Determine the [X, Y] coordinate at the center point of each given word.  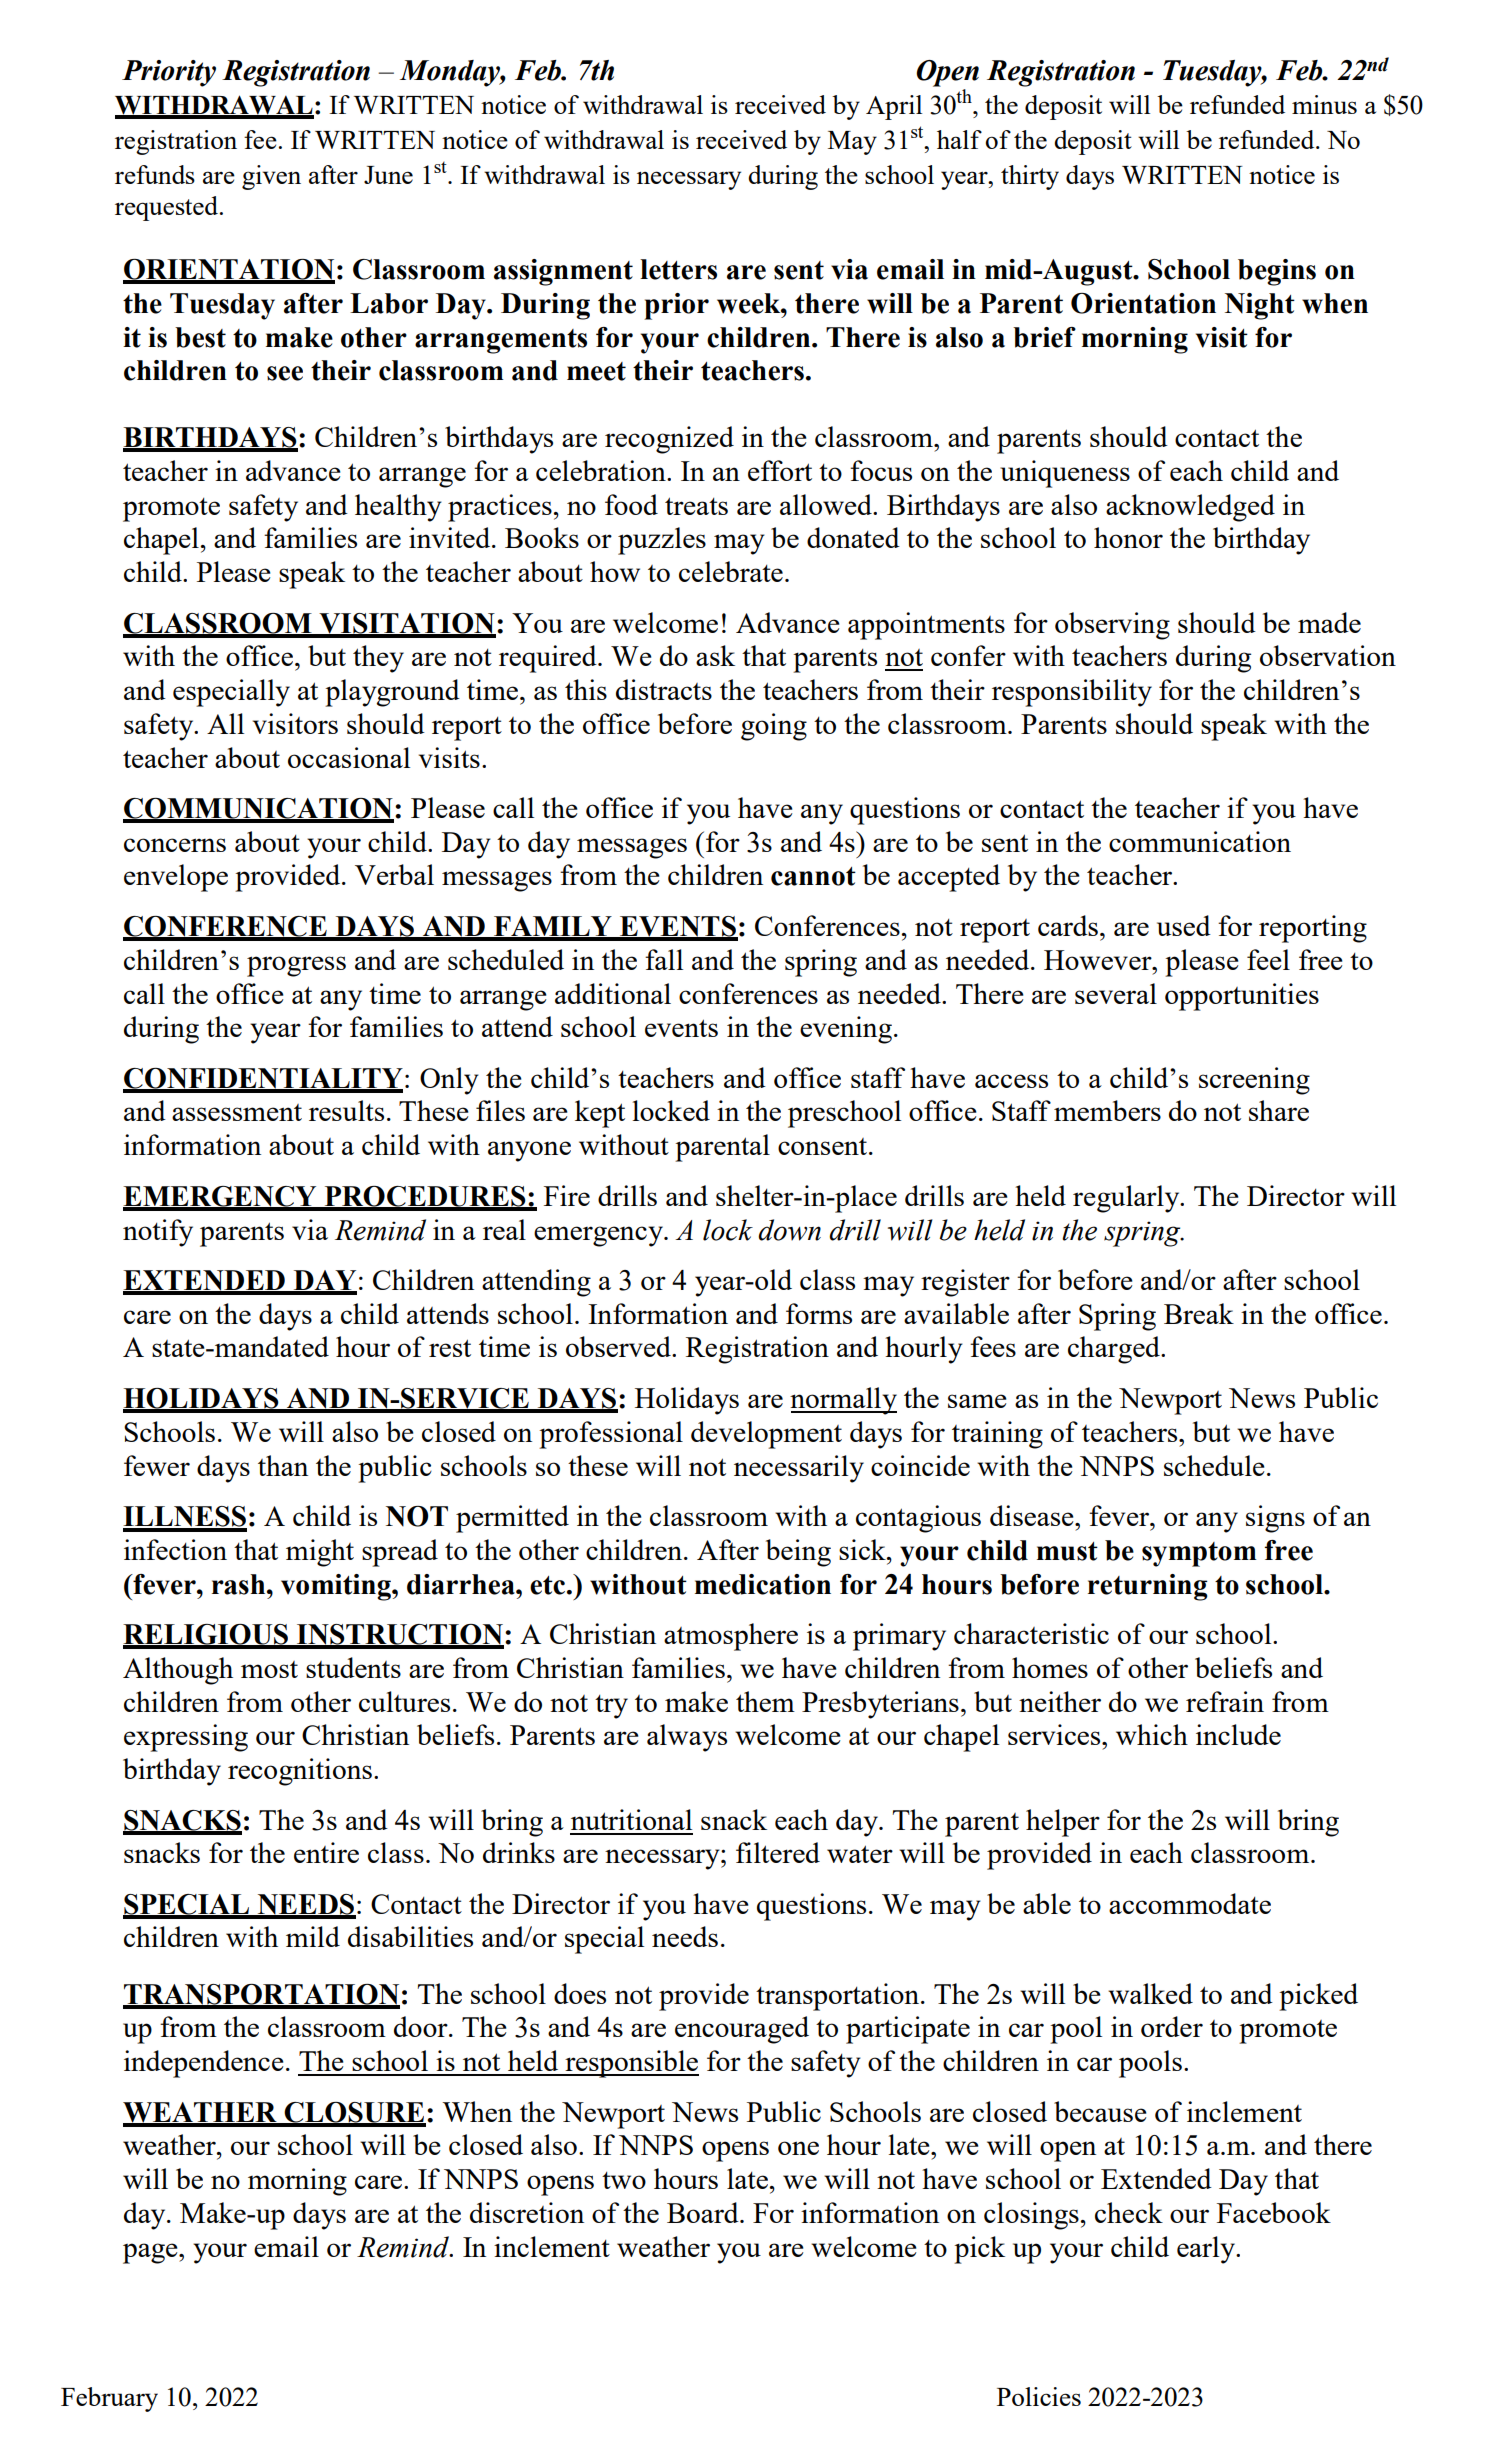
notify [158, 1233]
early [1207, 2250]
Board [704, 2212]
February [109, 2399]
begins [1277, 272]
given [271, 177]
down [789, 1230]
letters [678, 269]
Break [1199, 1313]
